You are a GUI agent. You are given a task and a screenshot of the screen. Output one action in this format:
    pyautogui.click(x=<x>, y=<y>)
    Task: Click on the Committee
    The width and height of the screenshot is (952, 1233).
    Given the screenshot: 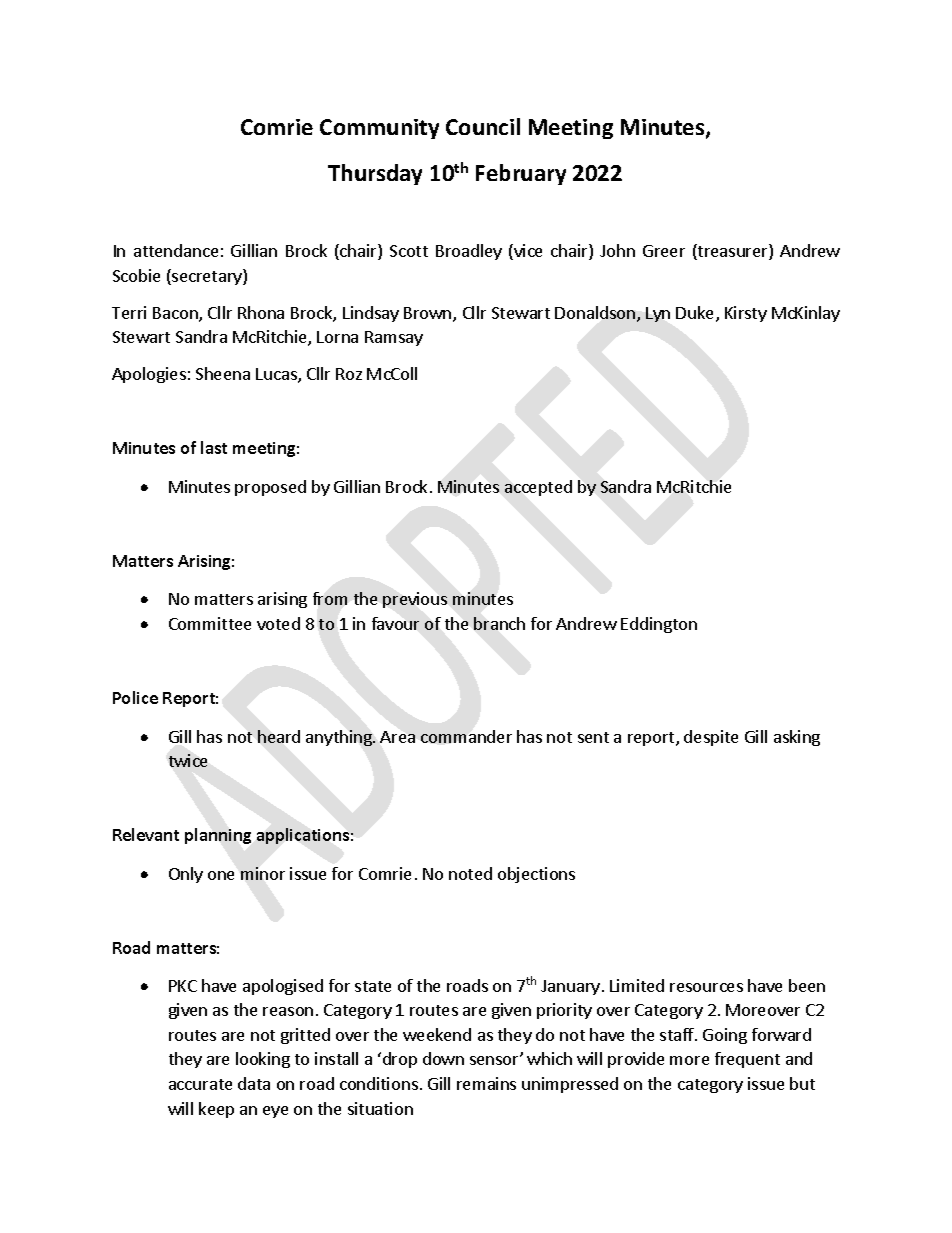 What is the action you would take?
    pyautogui.click(x=210, y=623)
